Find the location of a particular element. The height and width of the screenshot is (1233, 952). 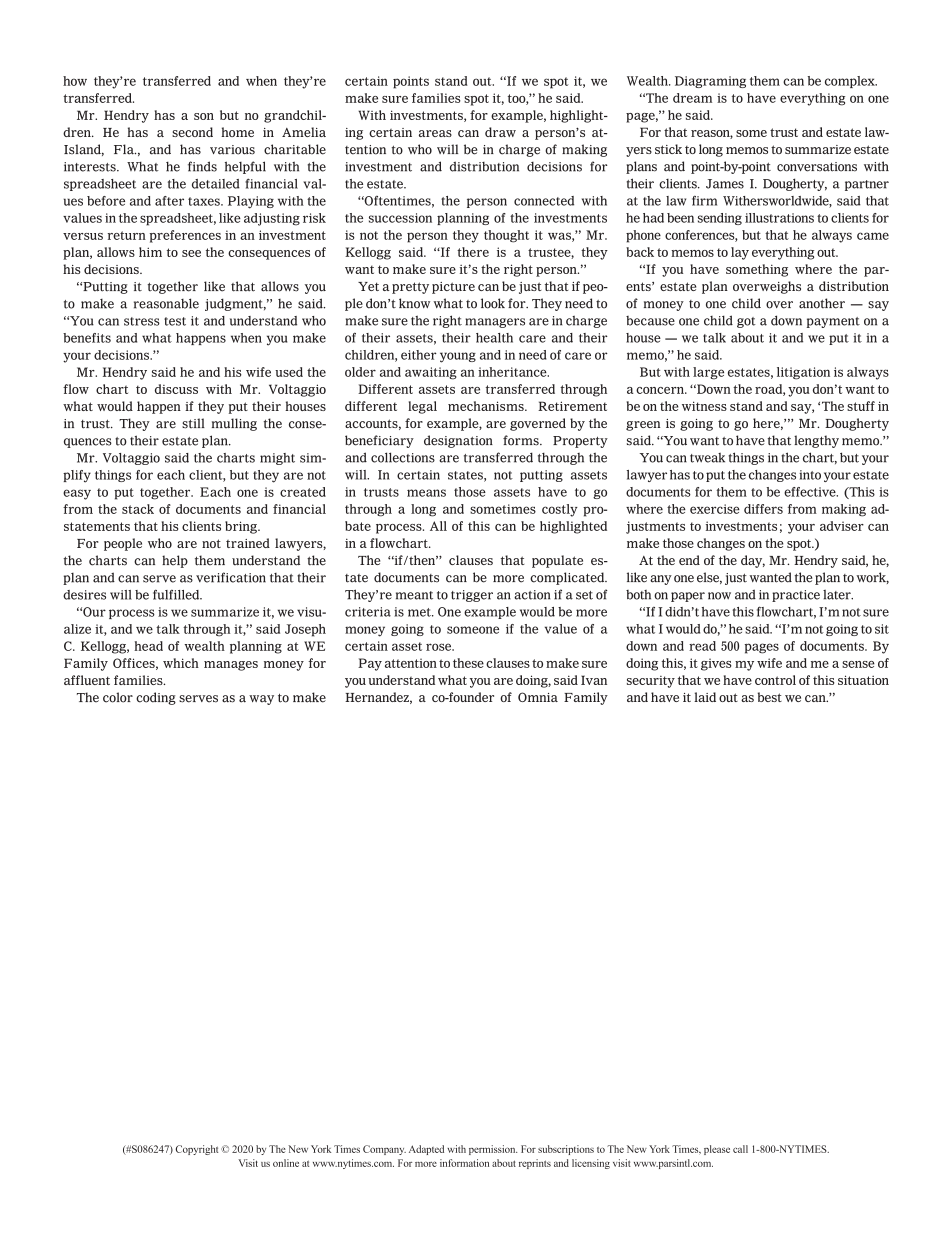

second is located at coordinates (192, 132).
